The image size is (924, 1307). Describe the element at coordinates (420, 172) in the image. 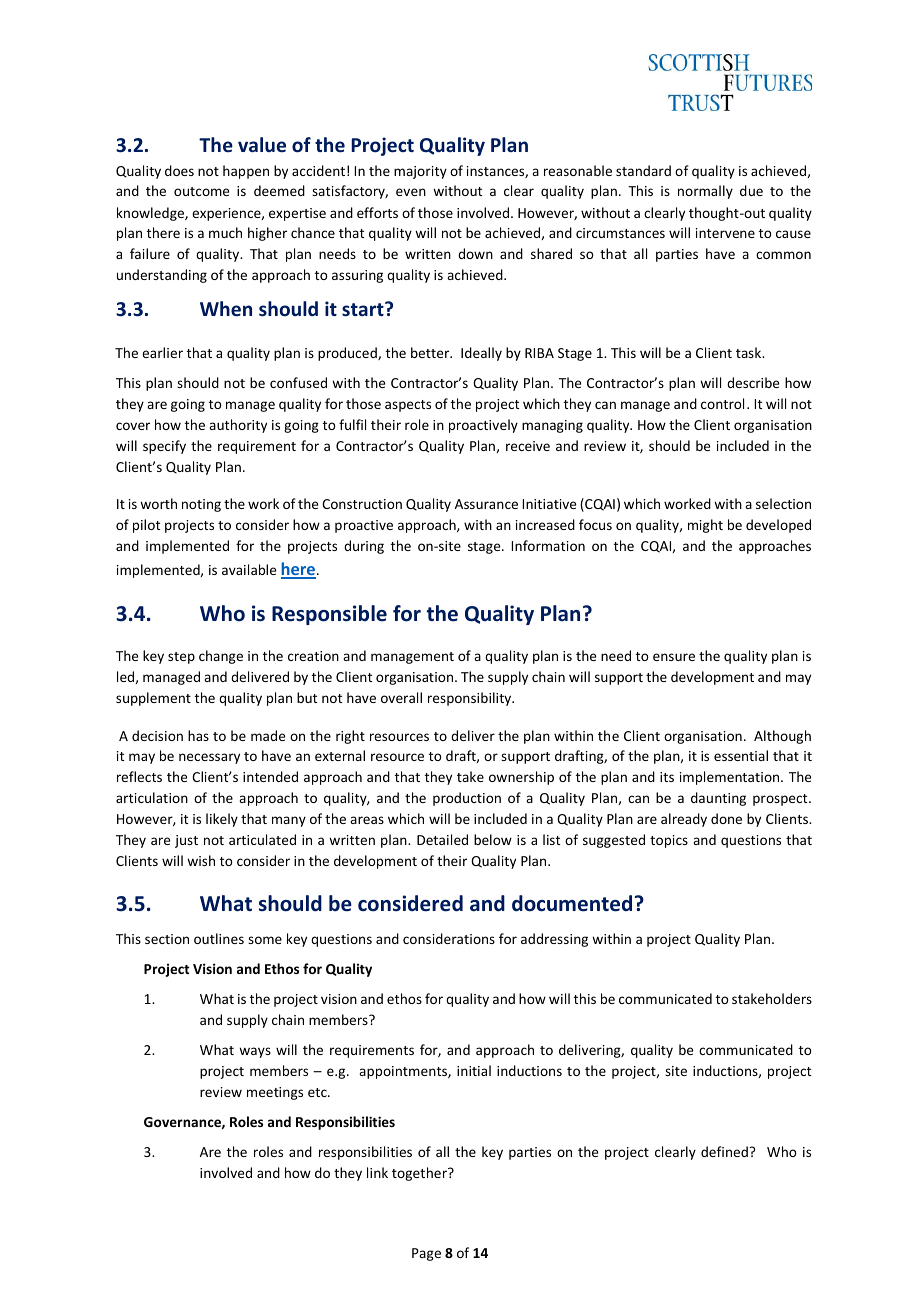

I see `majority` at that location.
